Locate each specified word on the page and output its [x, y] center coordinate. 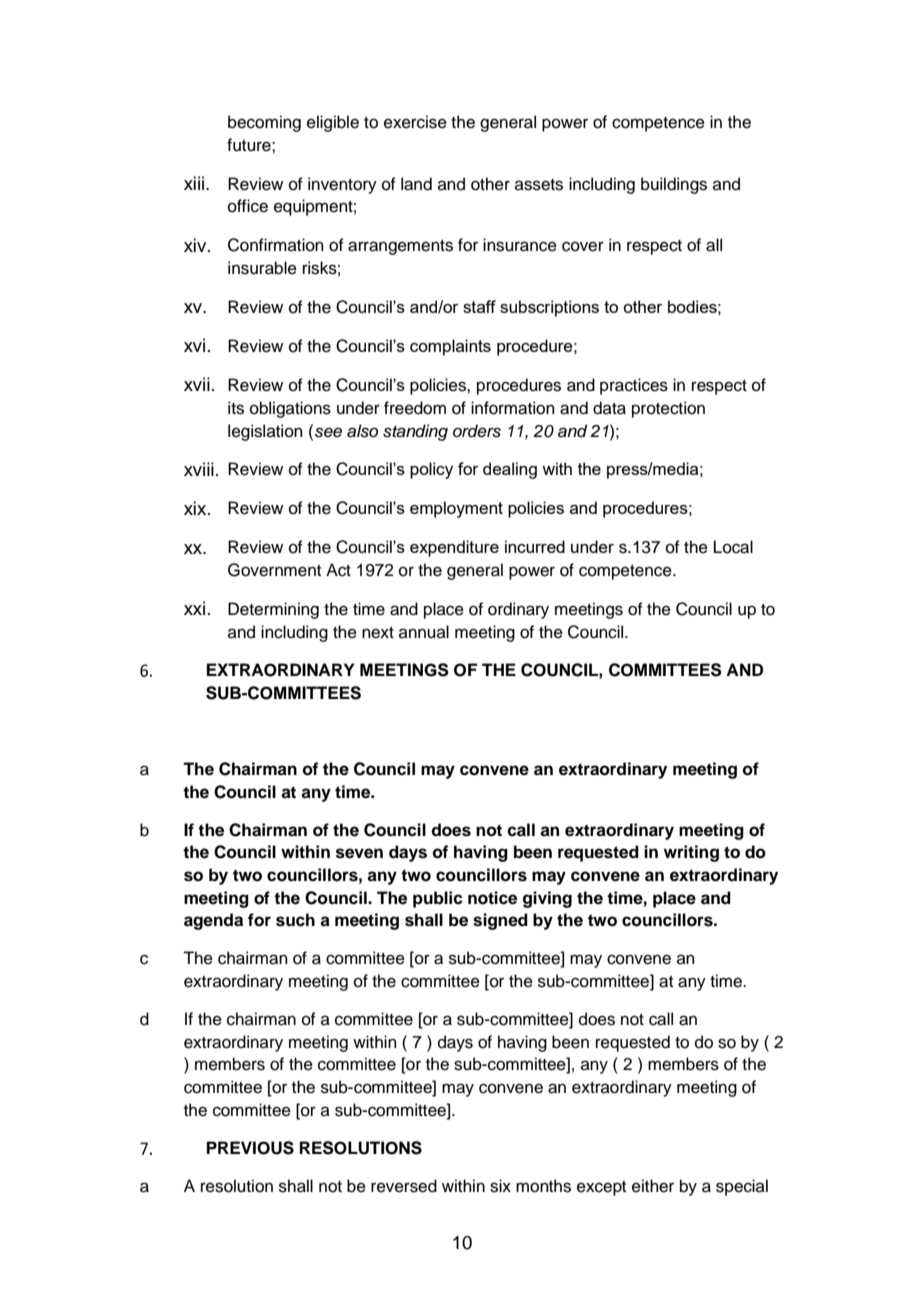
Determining [273, 610]
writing [691, 853]
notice [492, 898]
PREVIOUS [250, 1148]
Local [733, 547]
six [500, 1186]
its [236, 408]
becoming [264, 123]
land [416, 184]
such [295, 920]
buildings [674, 185]
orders [477, 431]
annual [424, 632]
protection [668, 409]
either [653, 1186]
